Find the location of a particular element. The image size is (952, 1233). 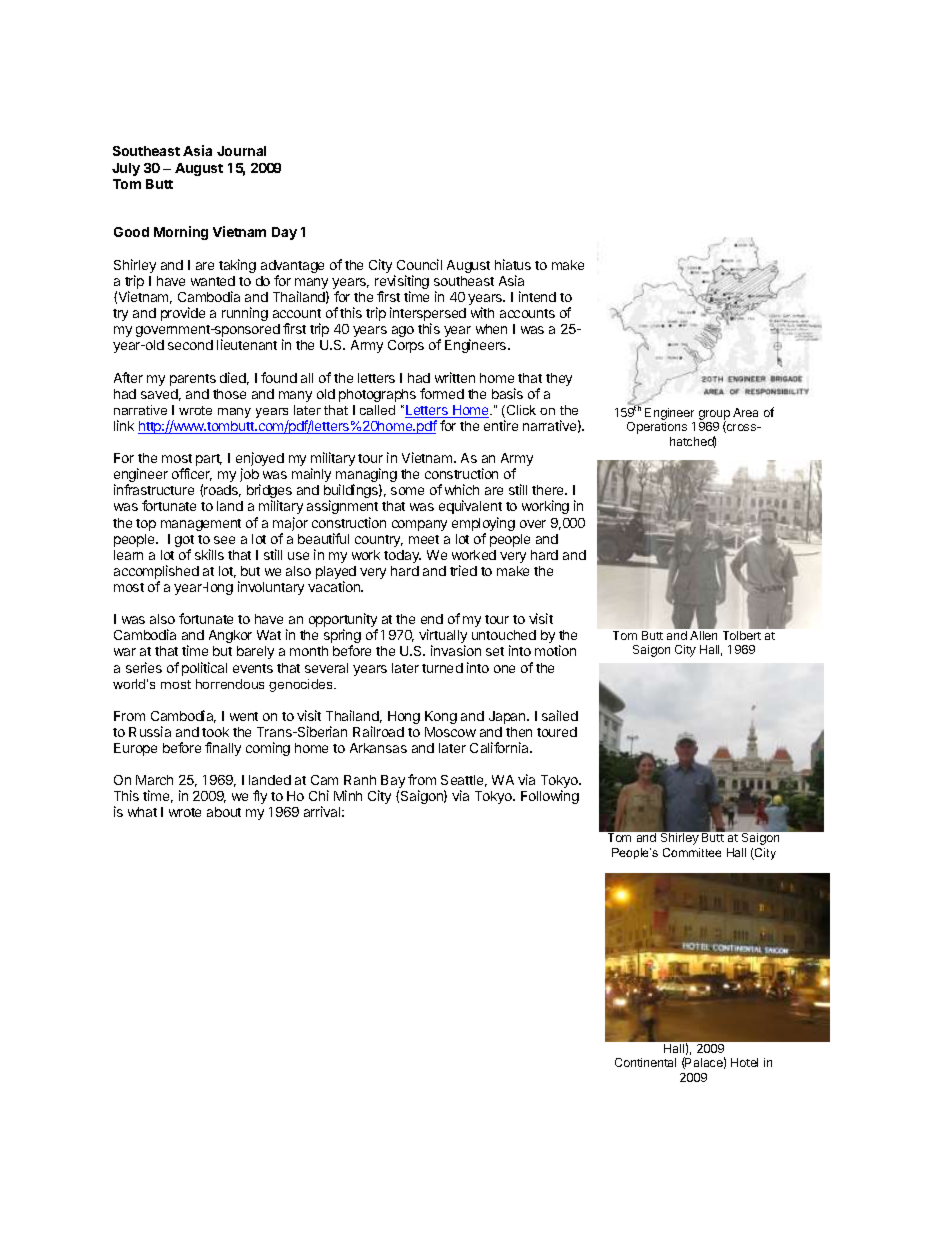

Moscow is located at coordinates (450, 732).
